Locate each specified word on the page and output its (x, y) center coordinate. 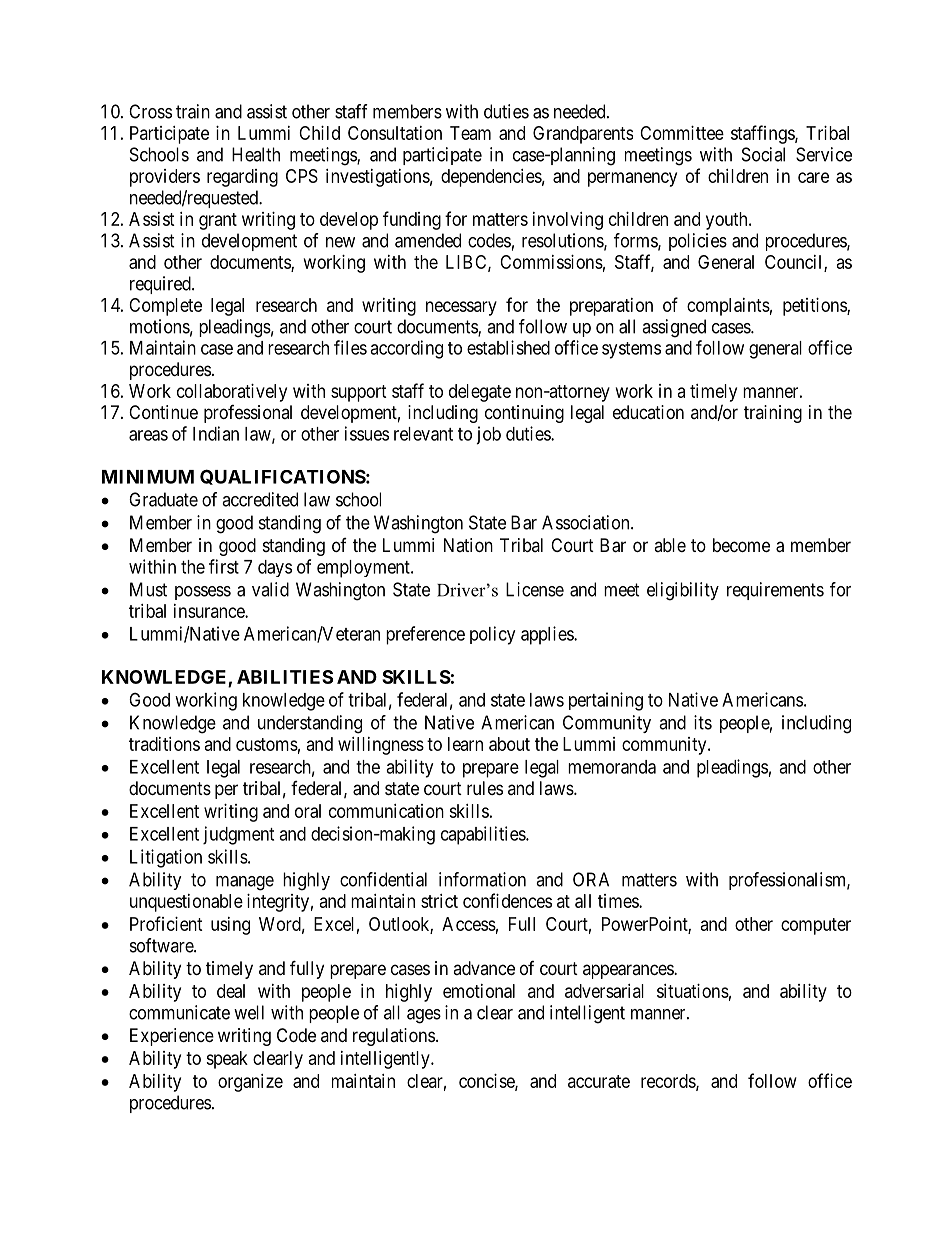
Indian (216, 433)
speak (227, 1060)
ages (424, 1016)
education (648, 412)
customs (267, 744)
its (703, 722)
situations (693, 991)
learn (465, 744)
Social (763, 154)
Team (470, 133)
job (488, 435)
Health (256, 154)
